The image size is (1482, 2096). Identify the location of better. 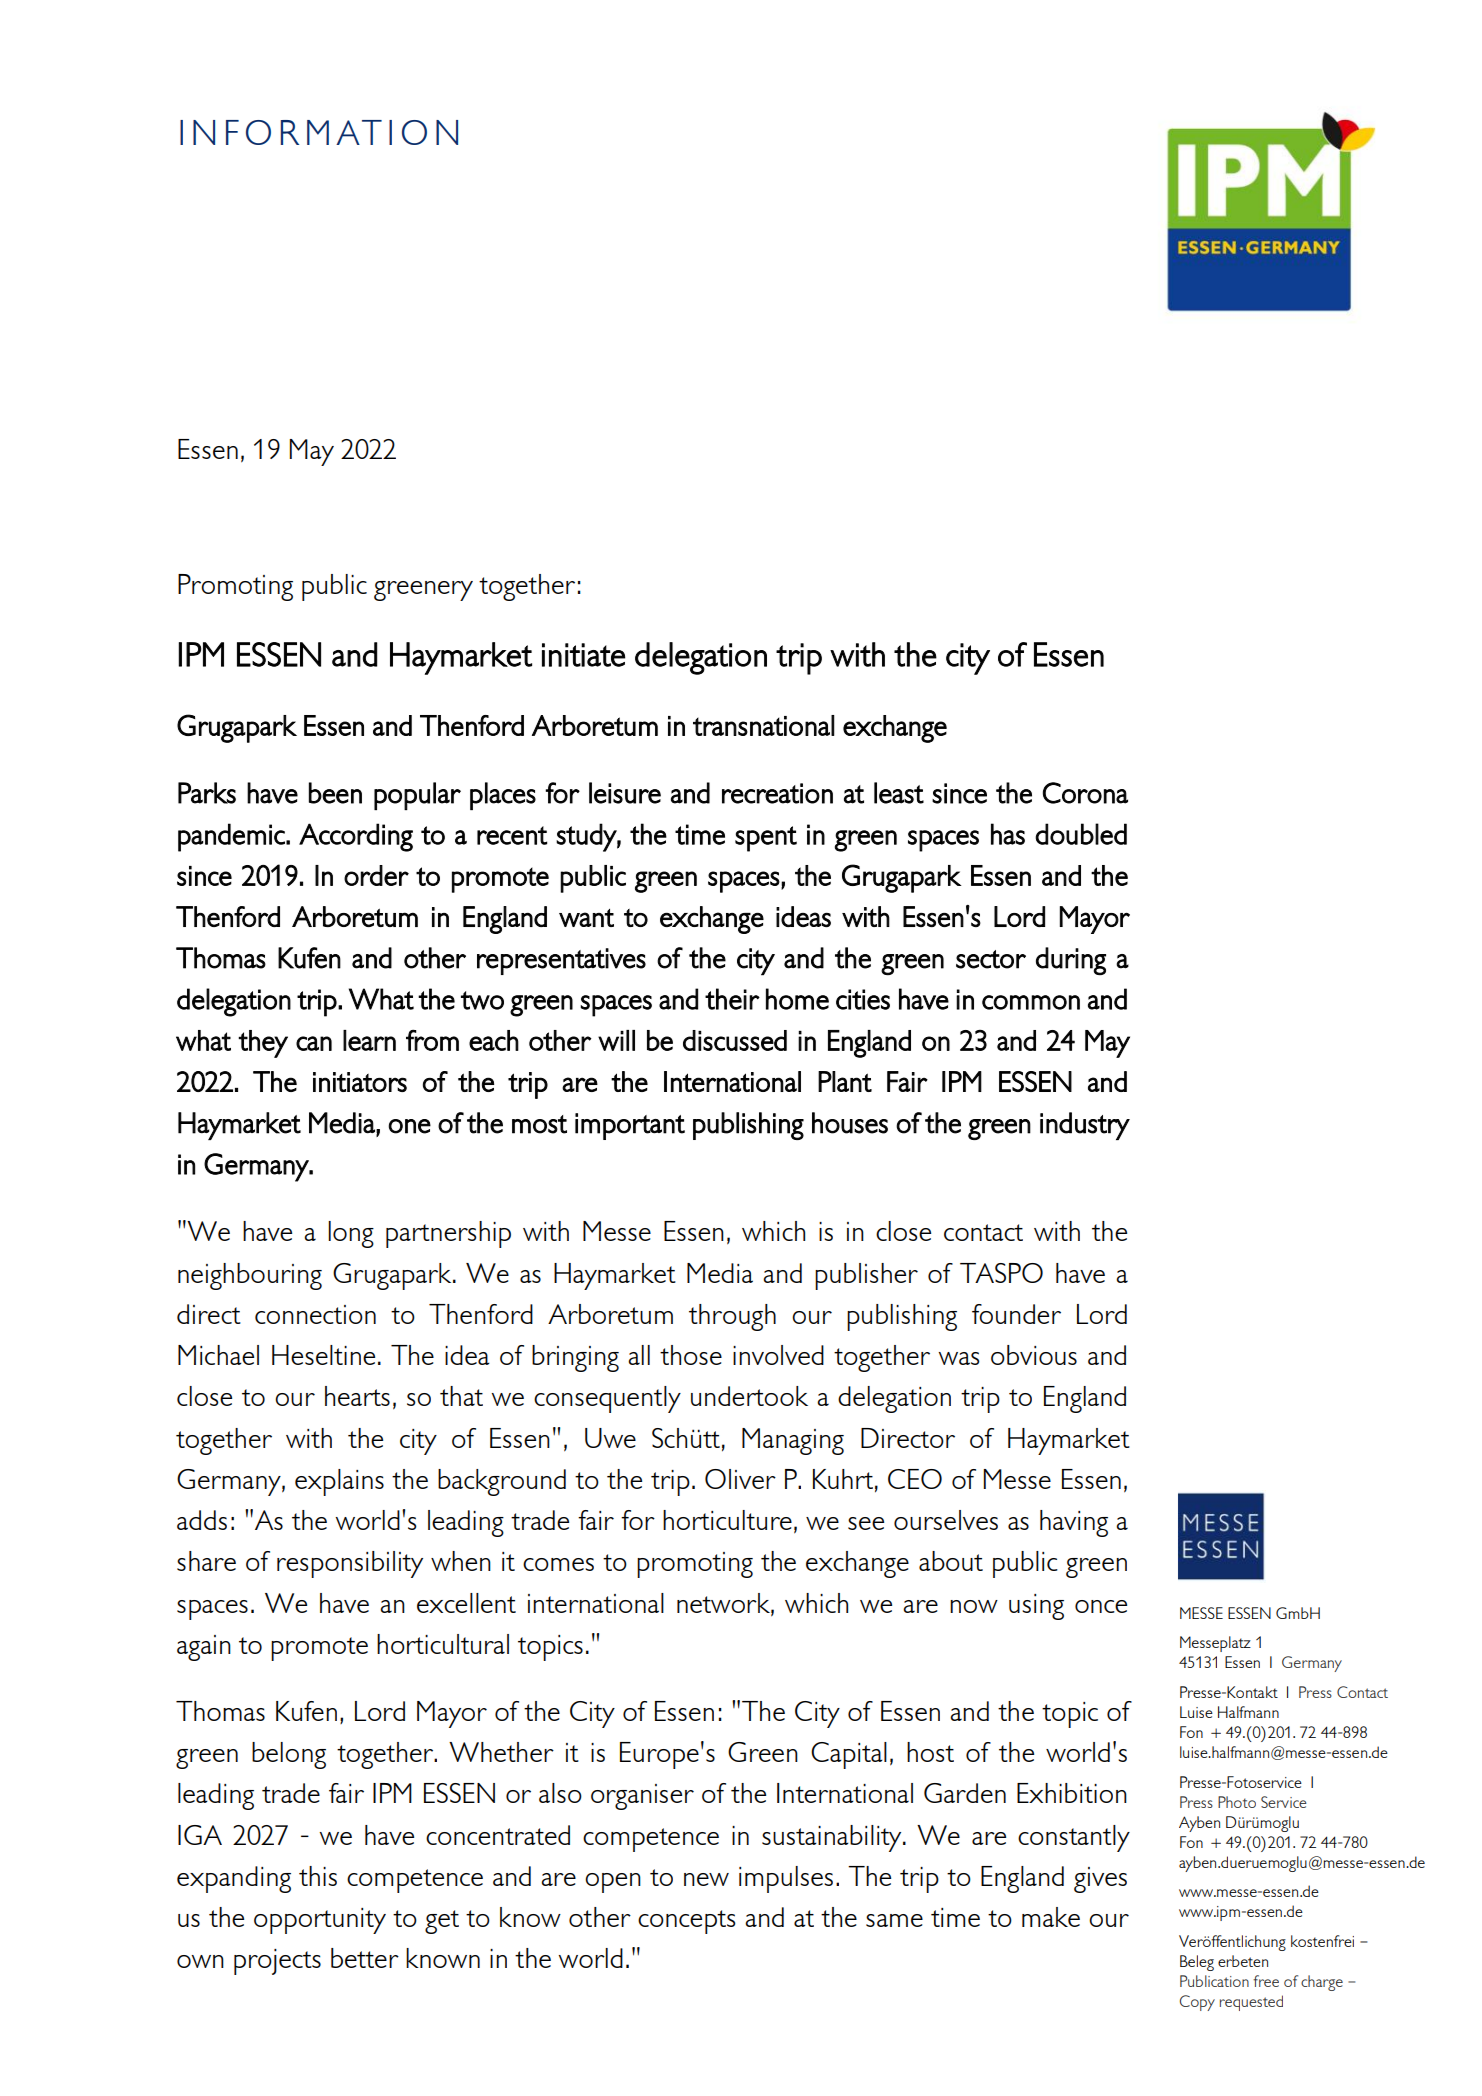
(365, 1958).
